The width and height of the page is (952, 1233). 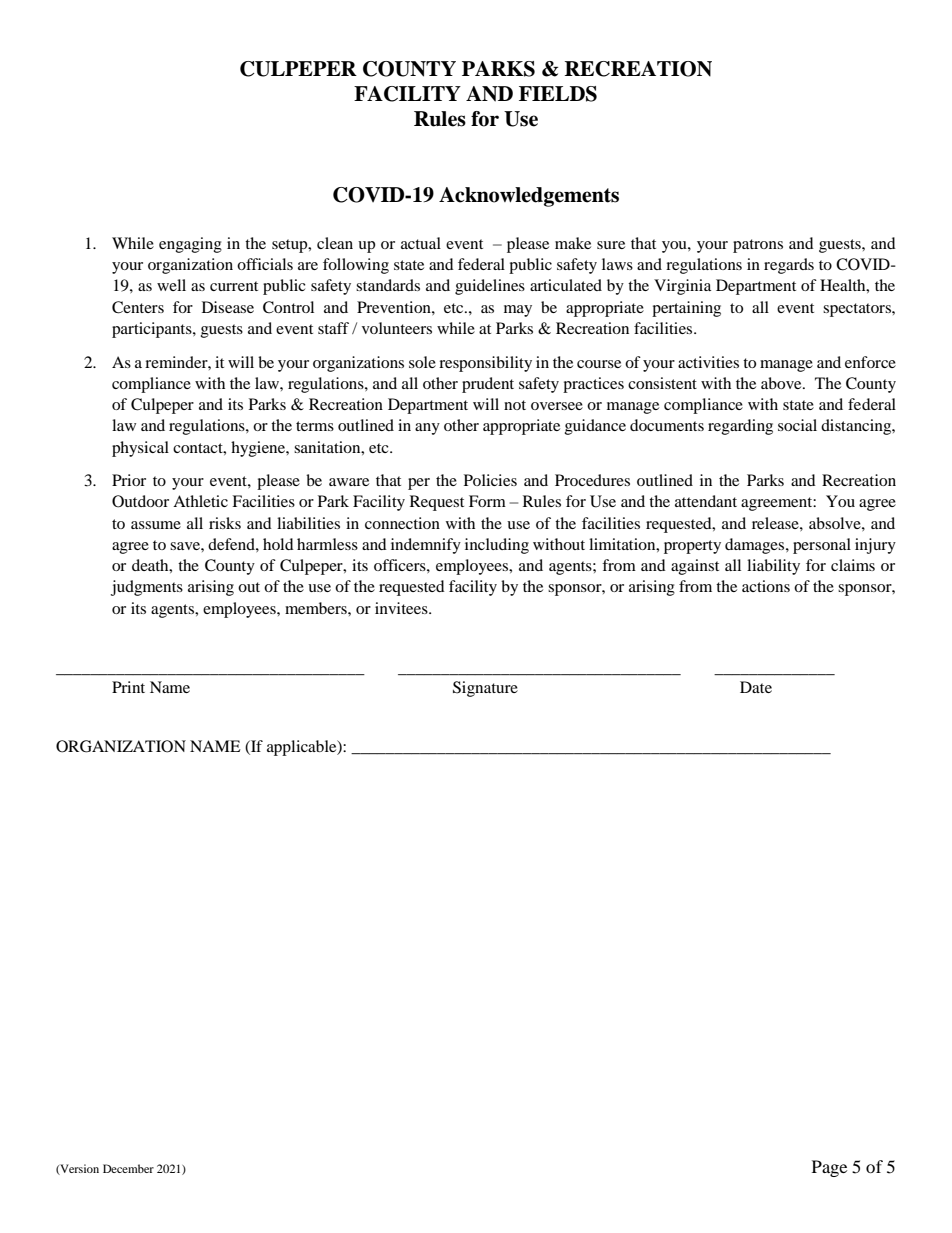 I want to click on actions, so click(x=766, y=586).
